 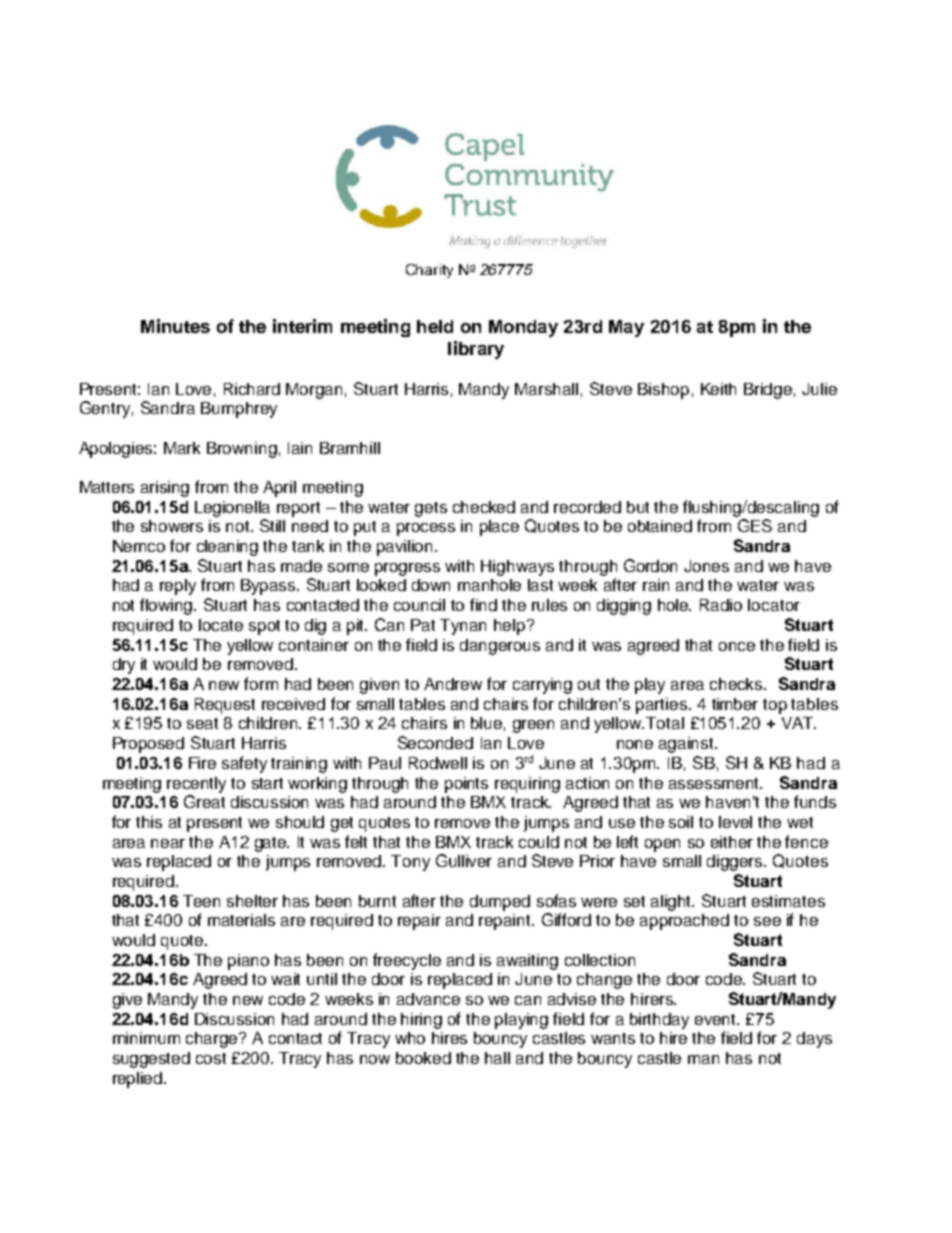 What do you see at coordinates (500, 903) in the screenshot?
I see `dumped` at bounding box center [500, 903].
